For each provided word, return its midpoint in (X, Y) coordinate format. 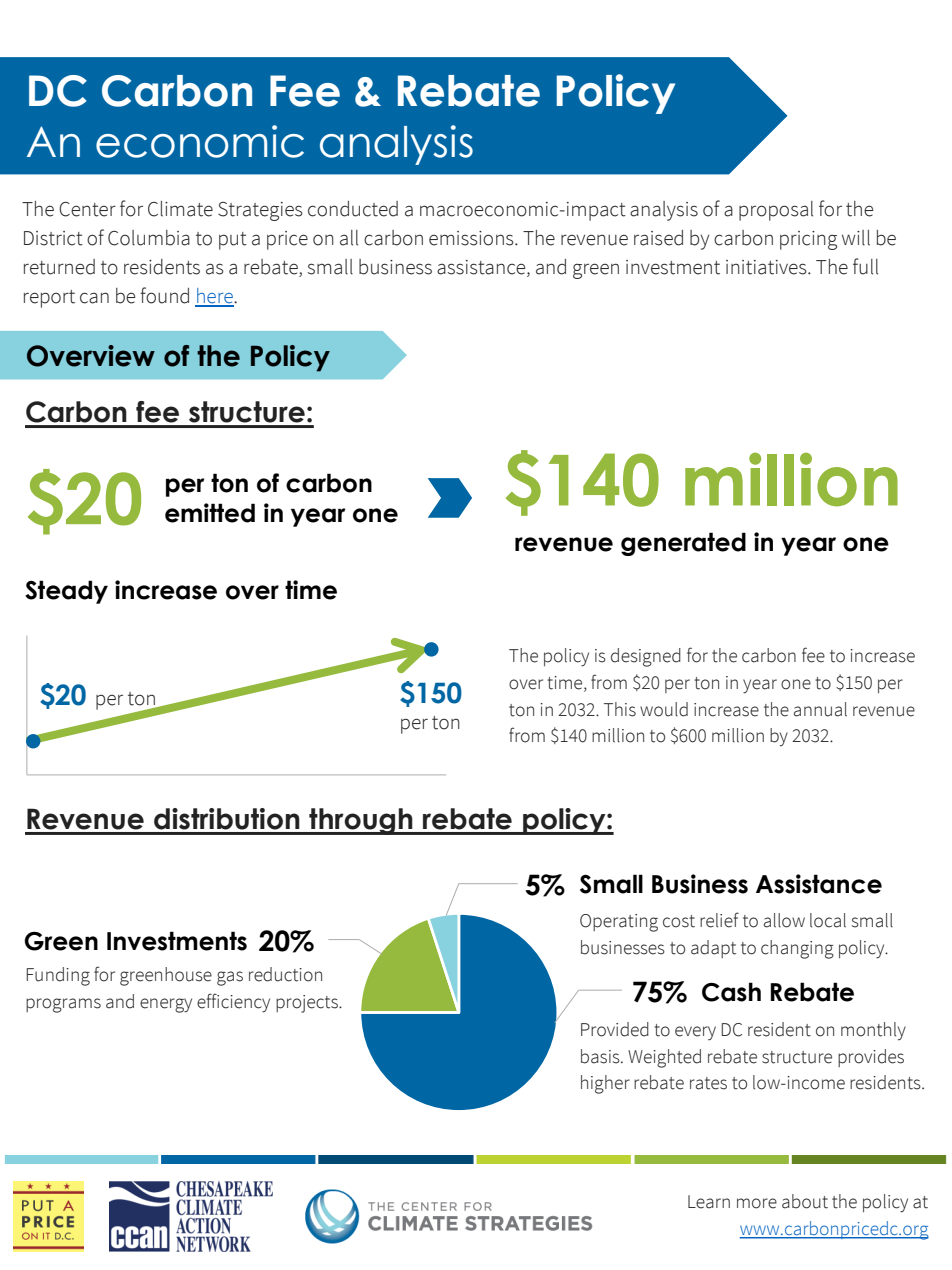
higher (605, 1084)
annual (820, 709)
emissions (472, 238)
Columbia (149, 238)
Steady (66, 592)
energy (166, 1005)
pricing (808, 240)
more (757, 1203)
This (620, 709)
